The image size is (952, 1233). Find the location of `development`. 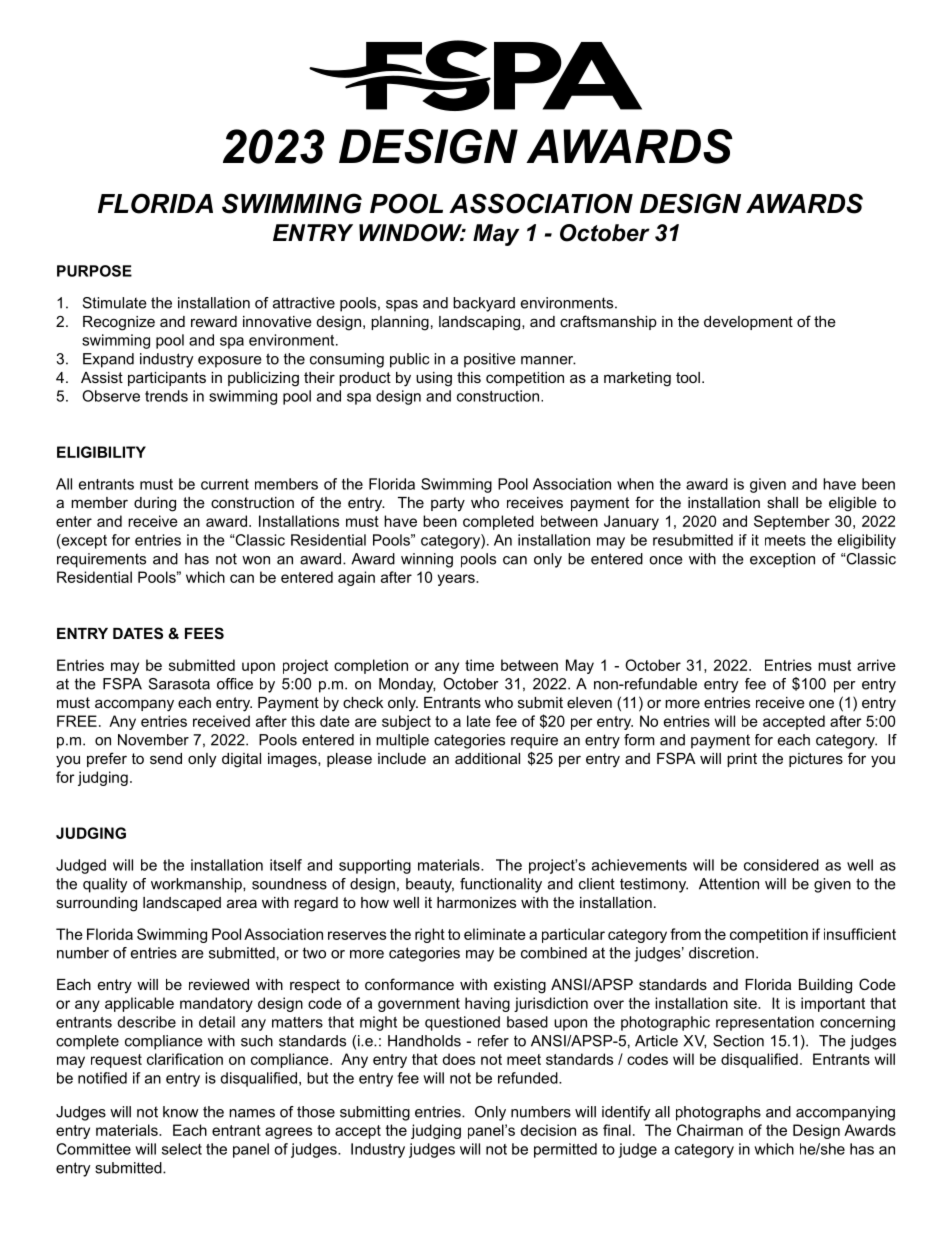

development is located at coordinates (748, 323).
